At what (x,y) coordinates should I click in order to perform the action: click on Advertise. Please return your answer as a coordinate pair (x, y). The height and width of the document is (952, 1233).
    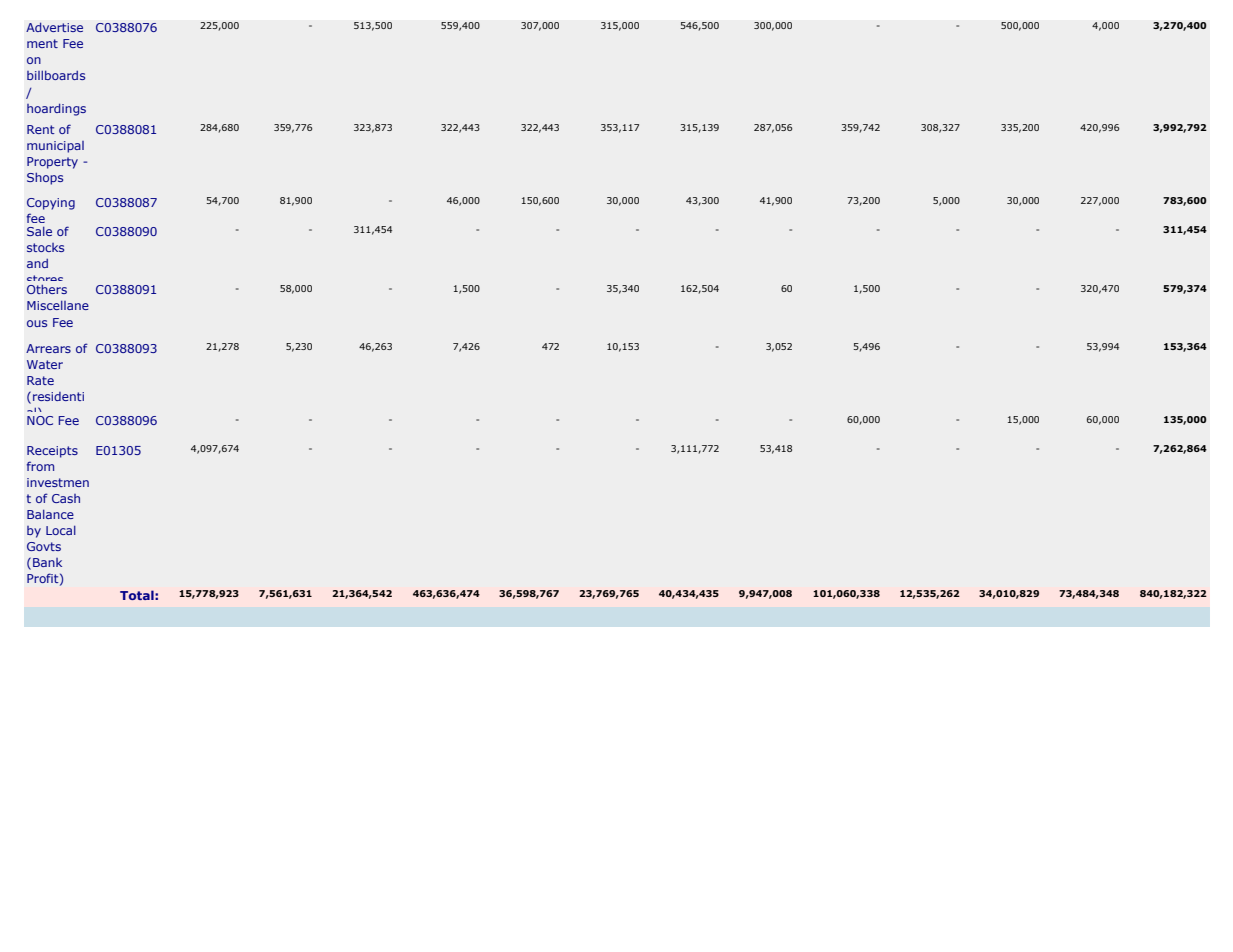
    Looking at the image, I should click on (54, 27).
